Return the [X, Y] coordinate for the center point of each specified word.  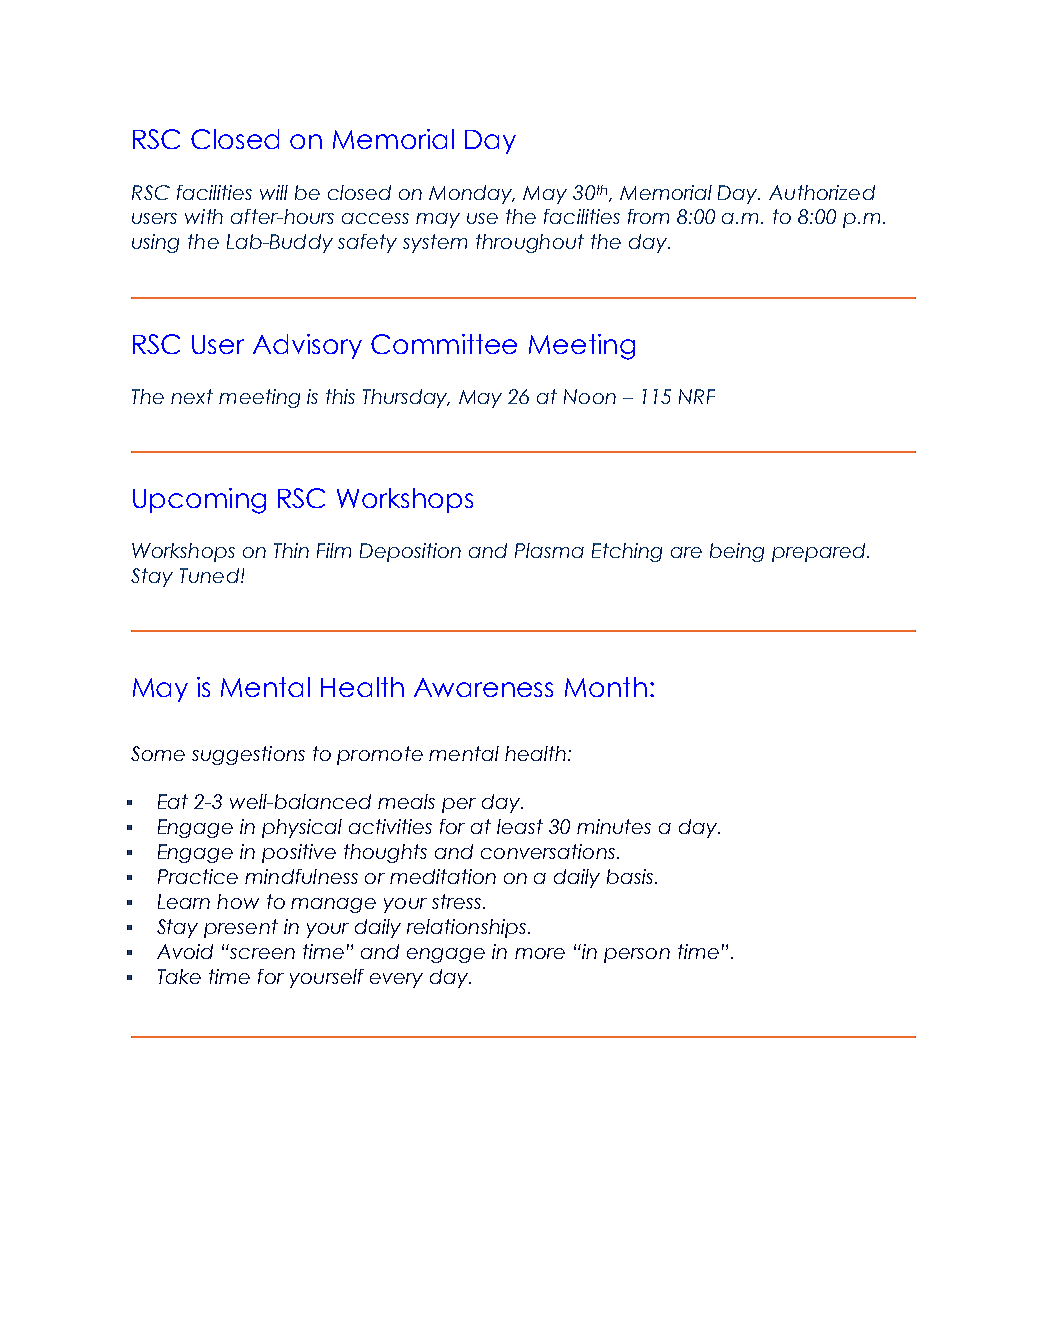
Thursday [406, 398]
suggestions [248, 755]
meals [406, 801]
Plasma [549, 550]
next [192, 396]
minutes [614, 826]
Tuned [209, 575]
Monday [472, 194]
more [540, 953]
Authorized [822, 192]
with [204, 216]
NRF [697, 396]
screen [262, 953]
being [737, 552]
